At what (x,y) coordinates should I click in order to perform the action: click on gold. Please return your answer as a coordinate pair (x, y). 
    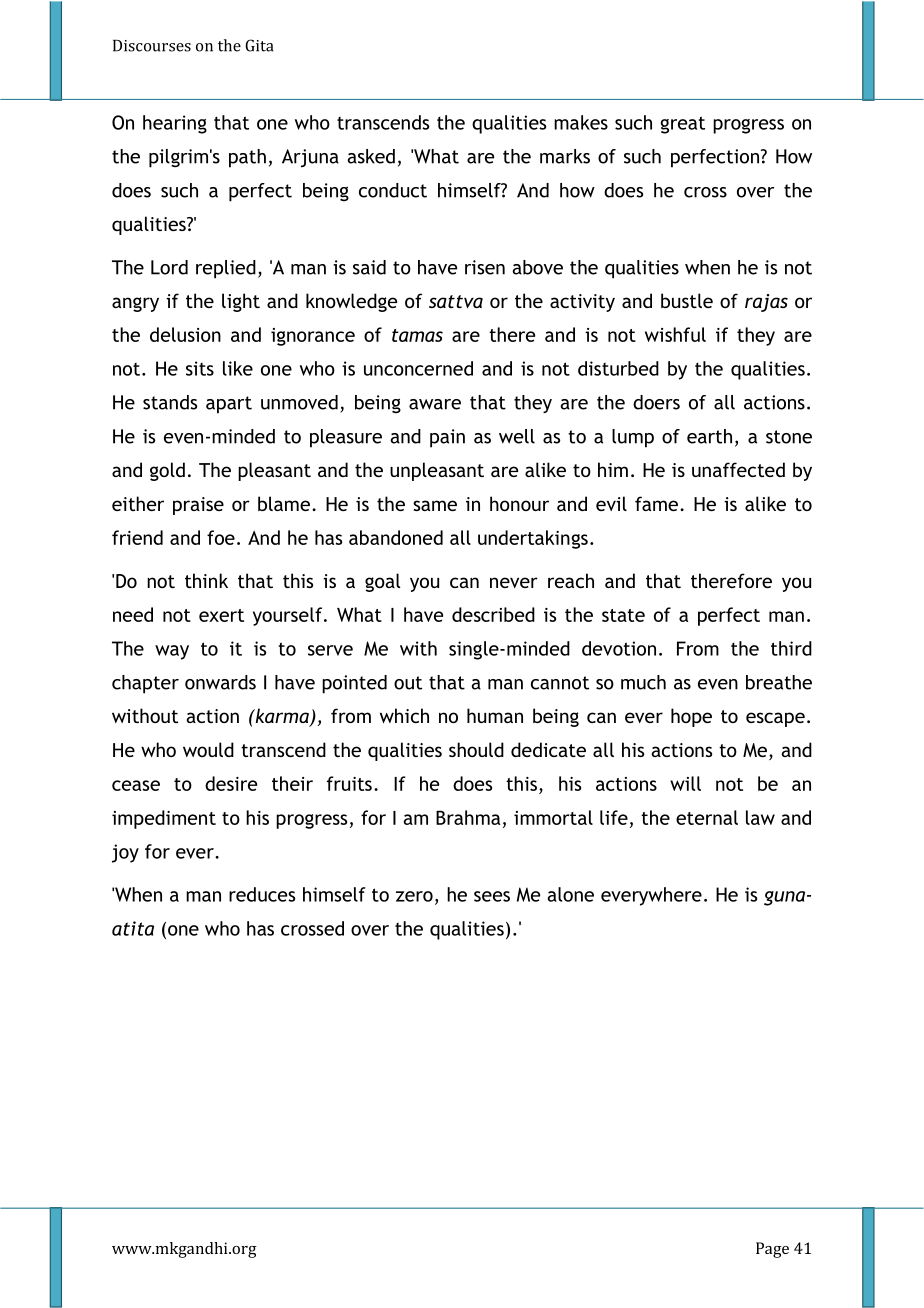
    Looking at the image, I should click on (167, 471).
